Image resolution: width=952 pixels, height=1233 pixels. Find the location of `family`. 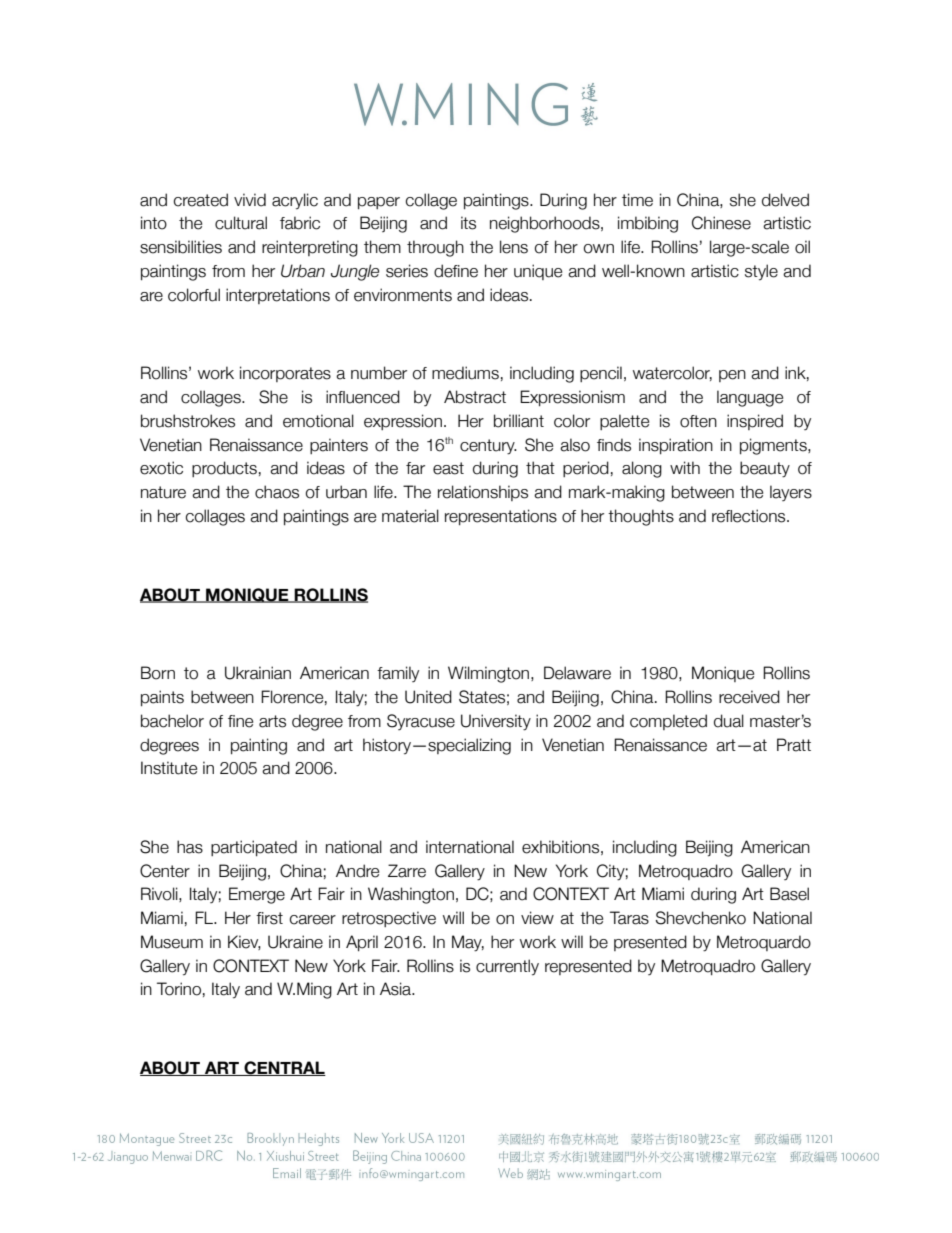

family is located at coordinates (398, 674).
